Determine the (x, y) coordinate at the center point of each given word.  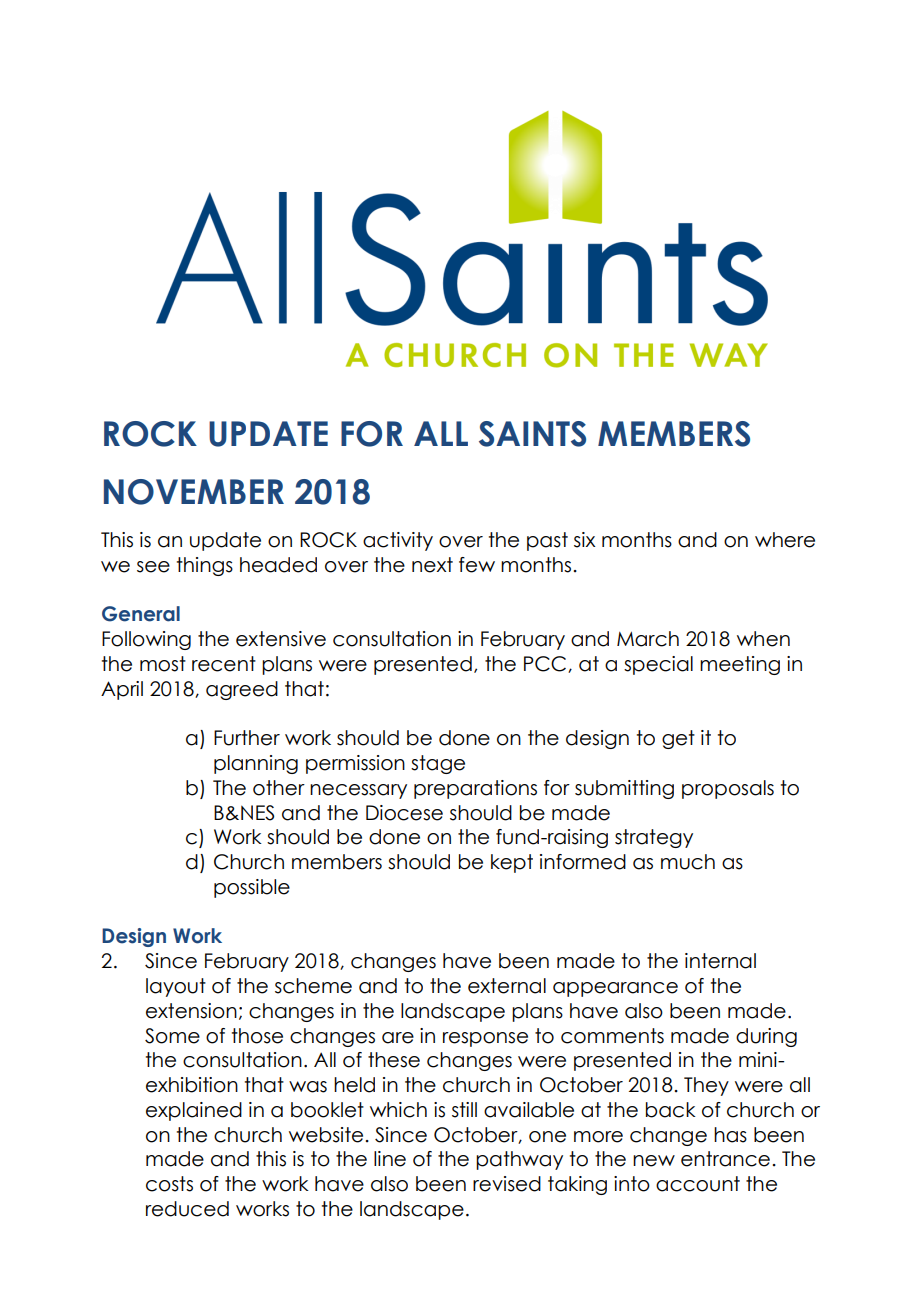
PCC (546, 664)
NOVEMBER (194, 492)
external (507, 986)
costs (169, 1184)
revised (507, 1184)
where (785, 540)
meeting (740, 665)
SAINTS (532, 434)
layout (176, 987)
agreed (242, 690)
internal (720, 961)
